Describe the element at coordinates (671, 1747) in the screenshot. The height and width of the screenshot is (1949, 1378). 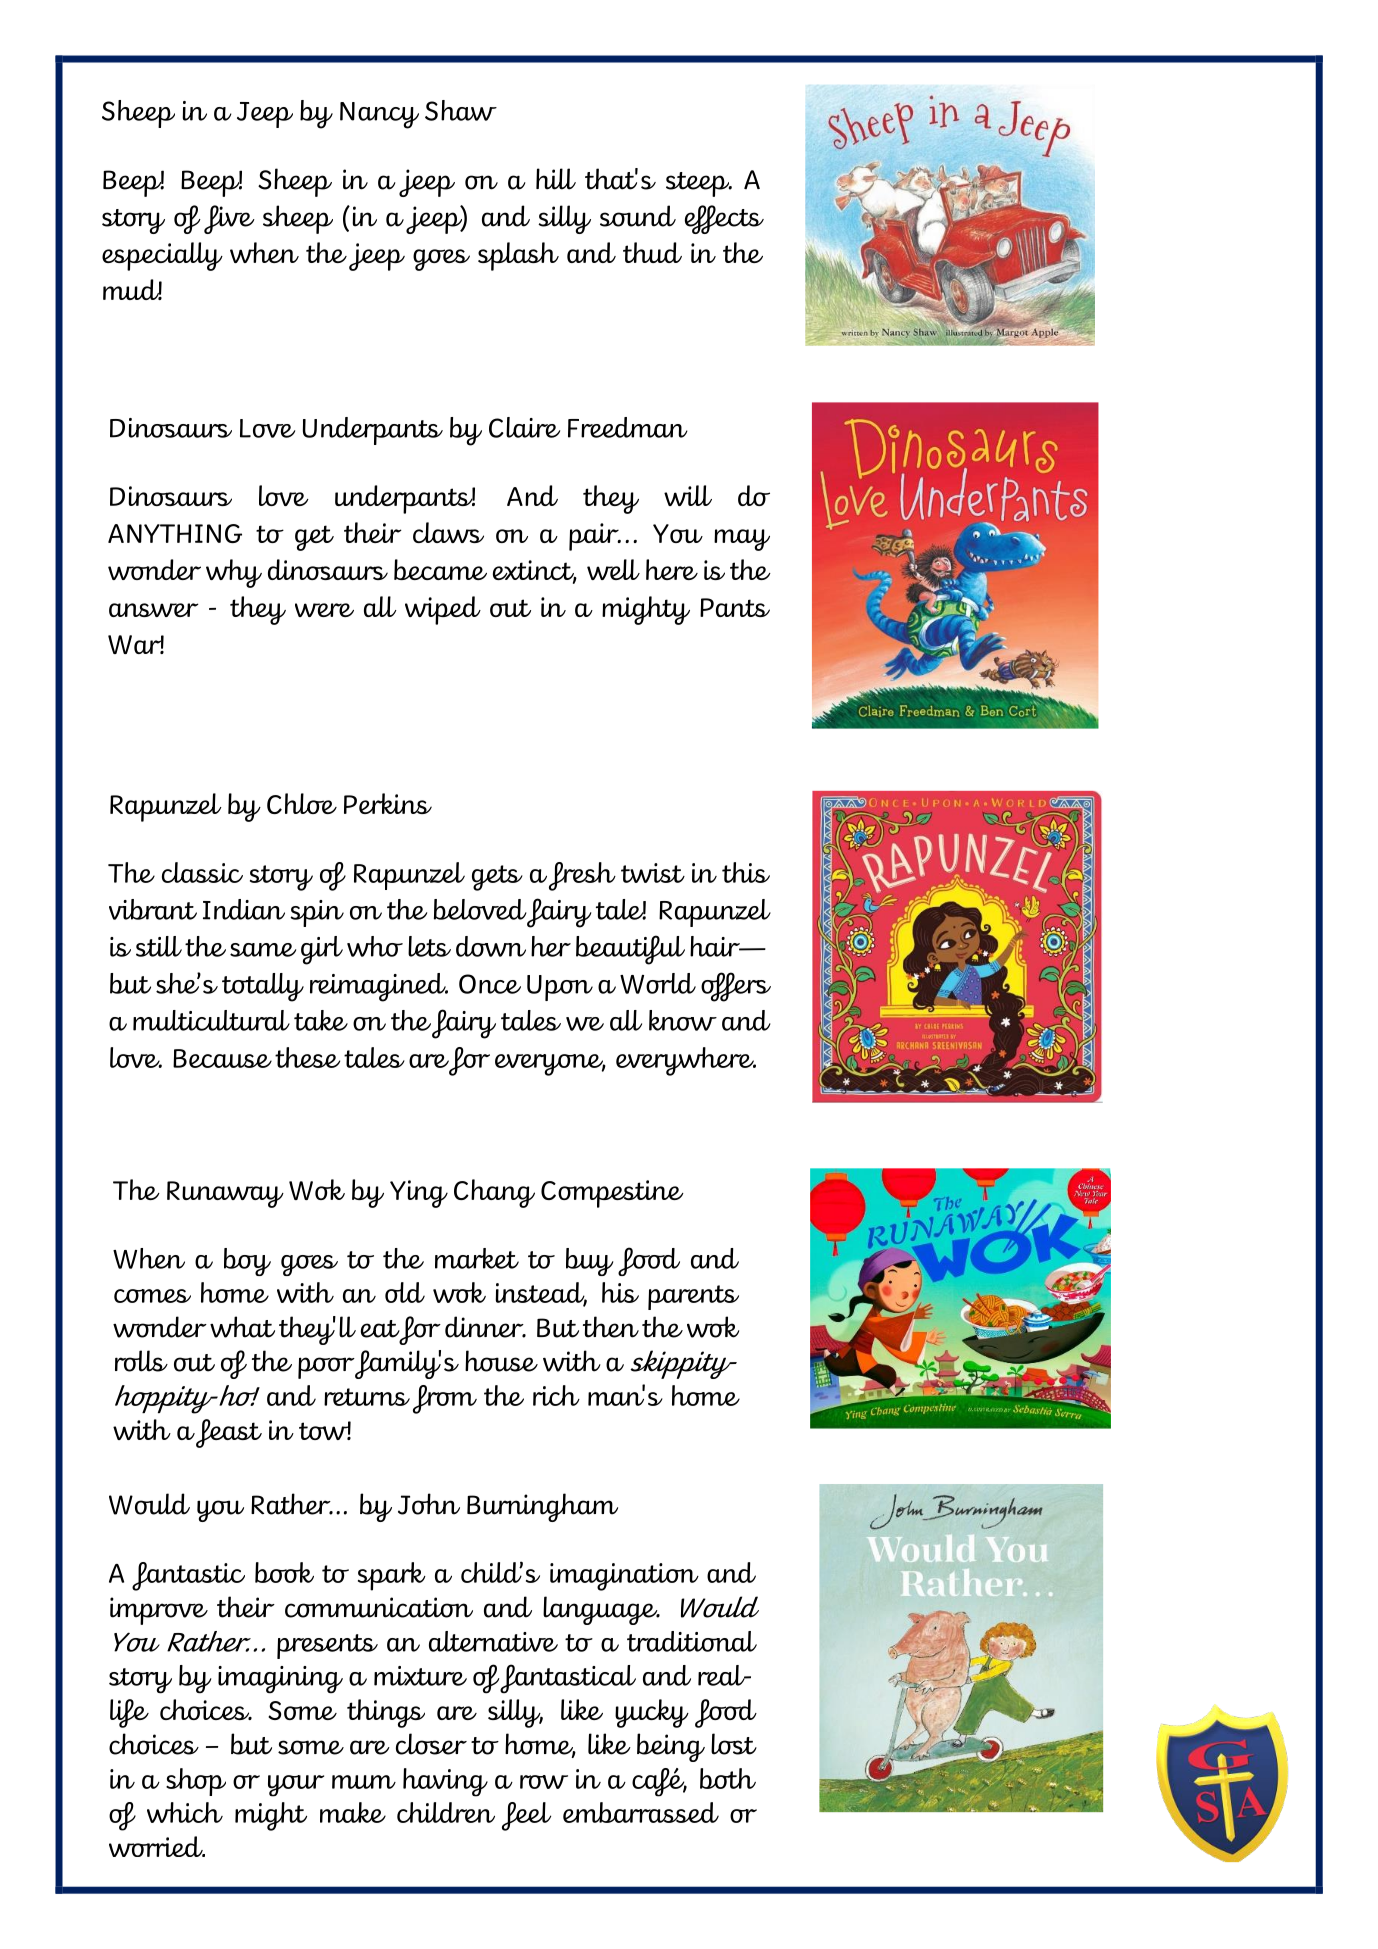
I see `being` at that location.
